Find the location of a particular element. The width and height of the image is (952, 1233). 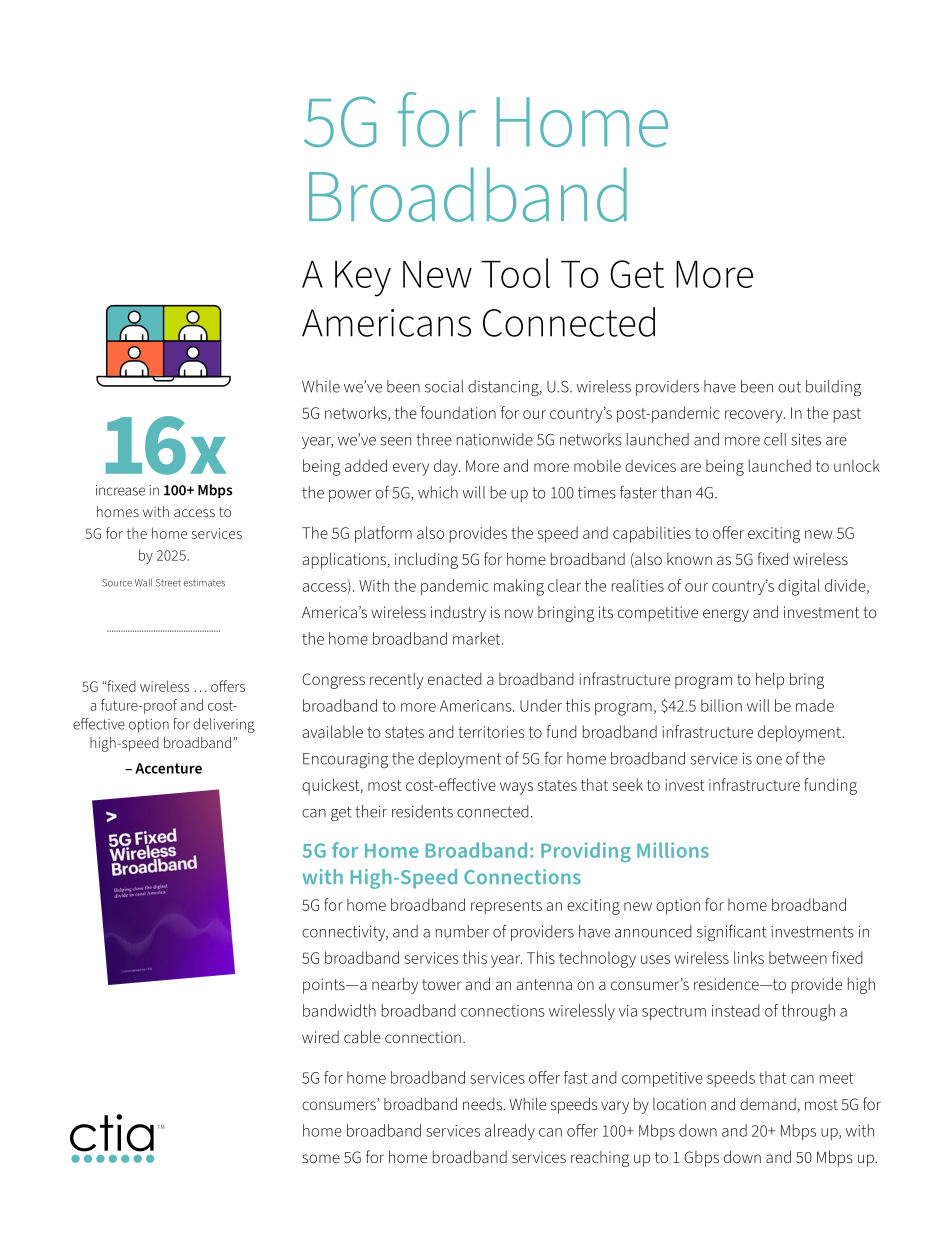

territories is located at coordinates (491, 732).
